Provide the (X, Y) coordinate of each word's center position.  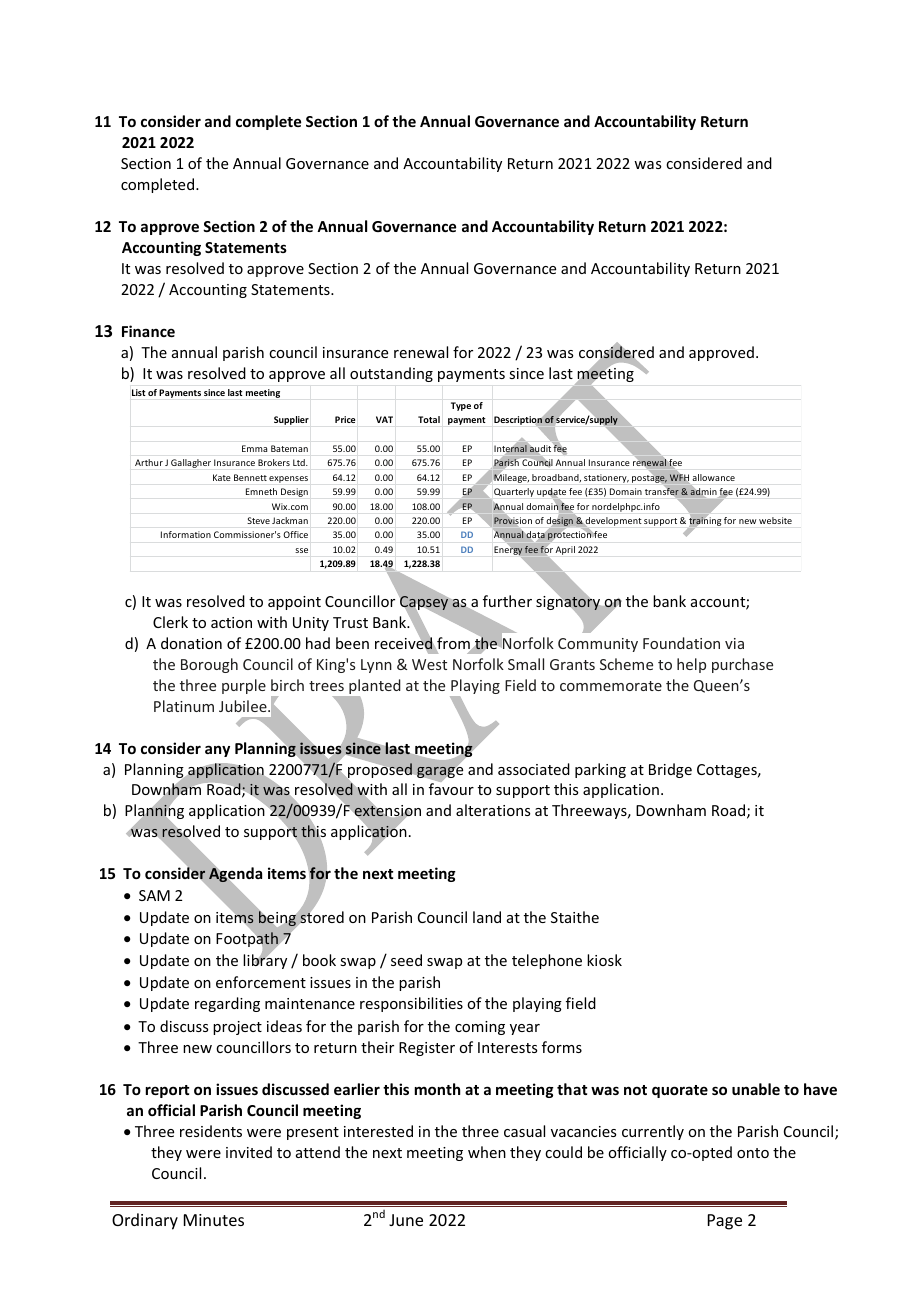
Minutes (214, 1220)
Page (725, 1222)
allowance (713, 477)
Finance (148, 331)
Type (461, 406)
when (487, 1152)
